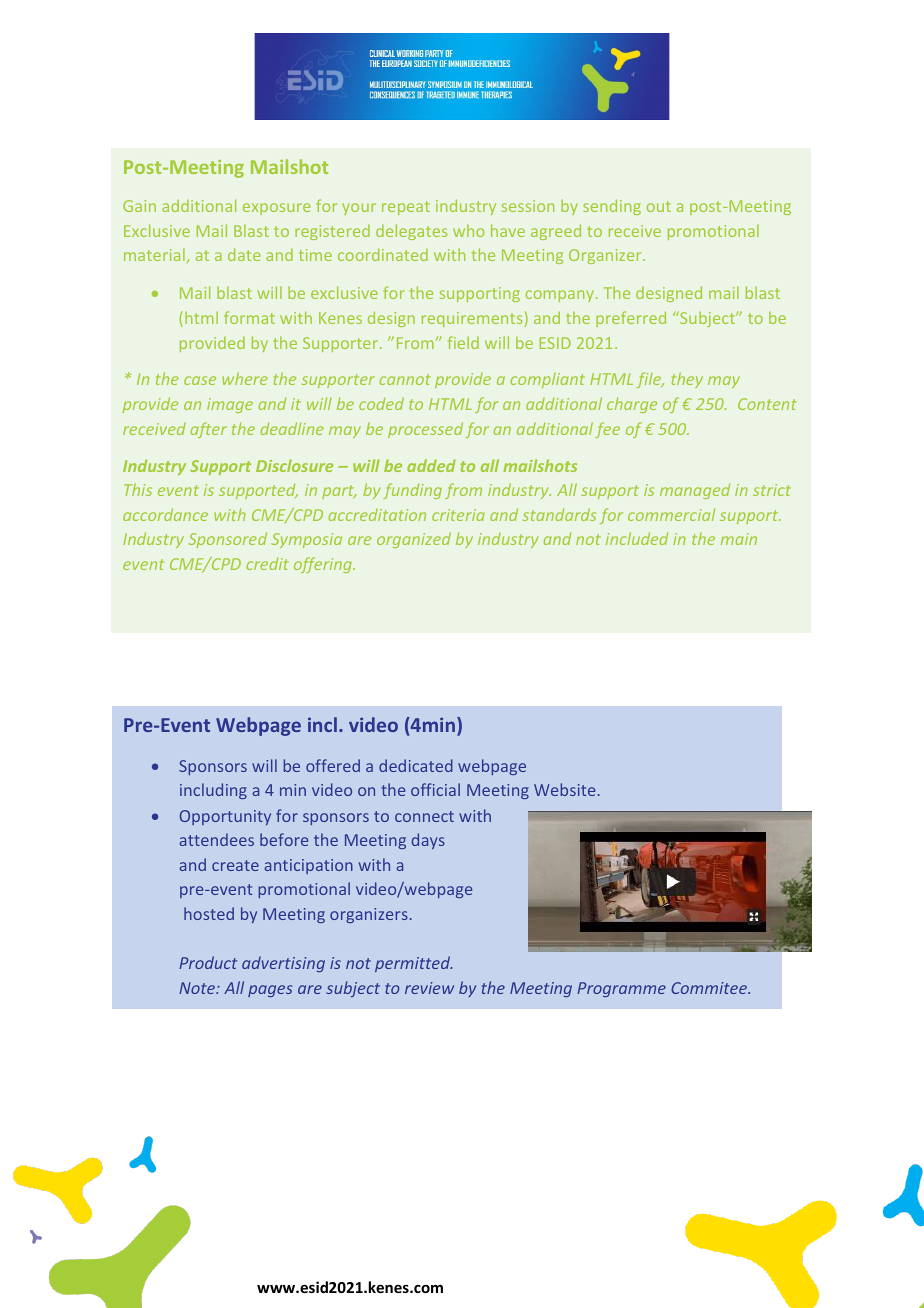 The image size is (924, 1308). Describe the element at coordinates (468, 230) in the screenshot. I see `who` at that location.
